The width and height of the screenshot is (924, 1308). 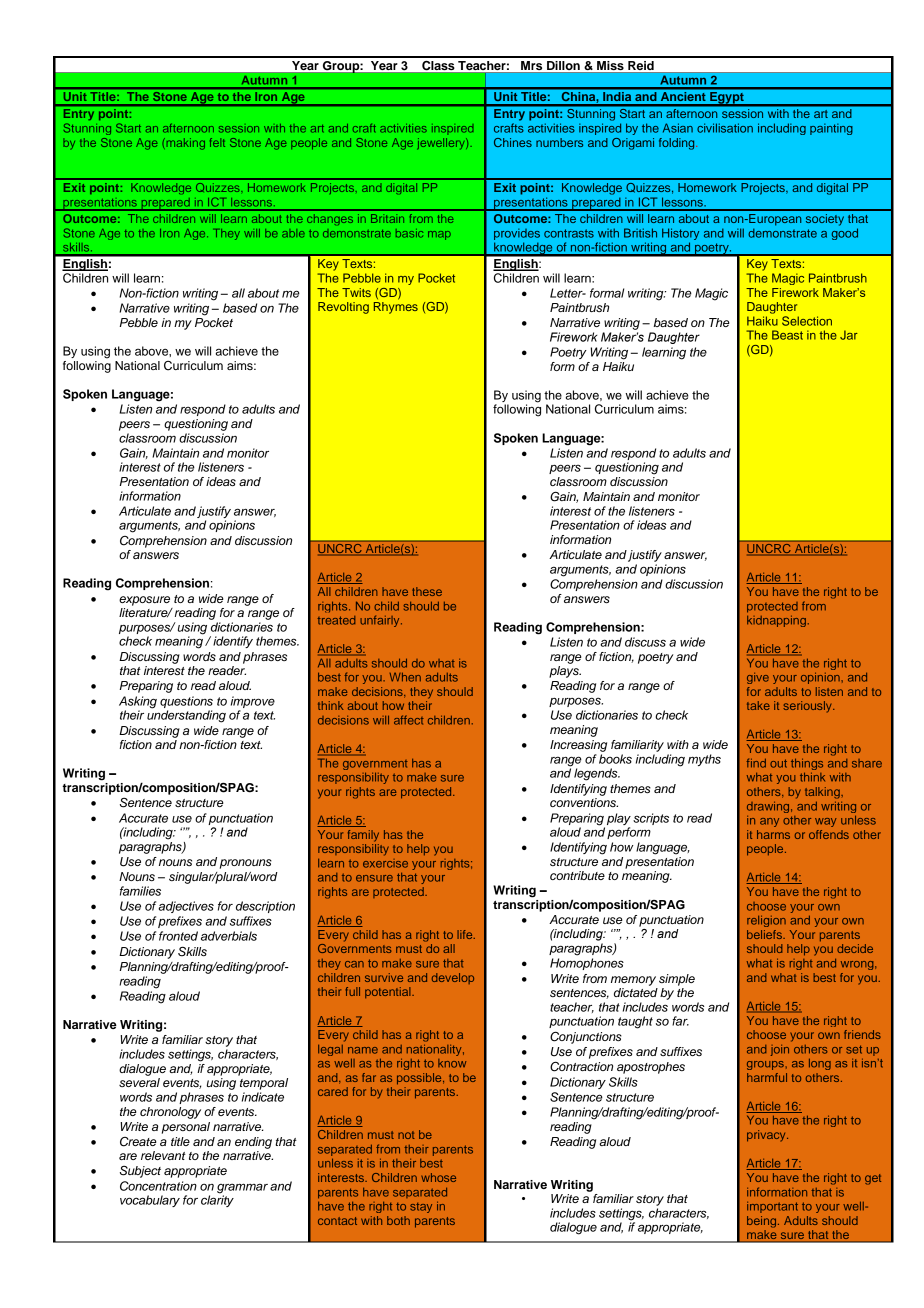 I want to click on painting, so click(x=831, y=129).
